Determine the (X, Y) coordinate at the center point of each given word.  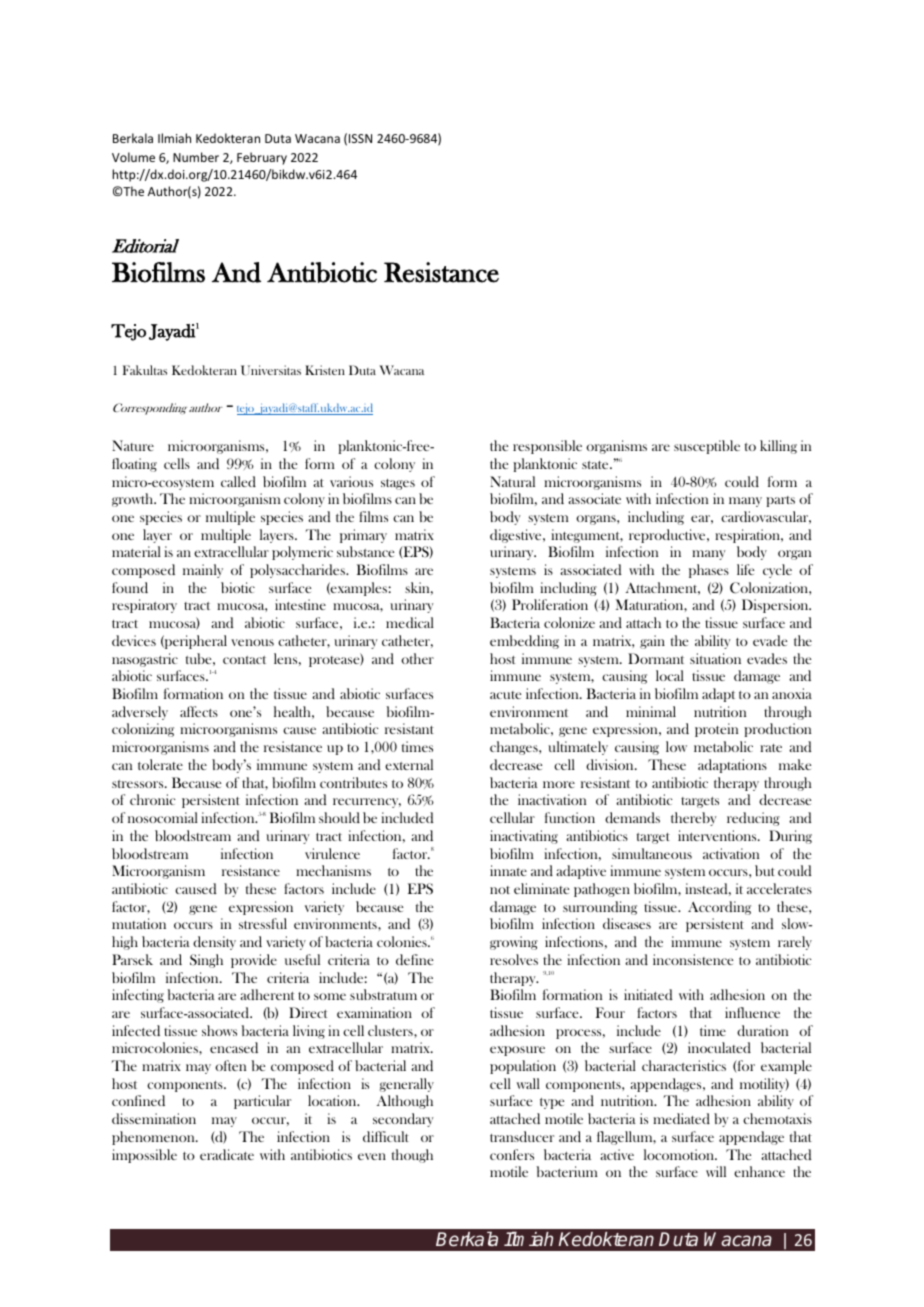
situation (715, 658)
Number (196, 157)
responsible (547, 447)
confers (512, 1154)
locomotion (680, 1154)
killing (778, 447)
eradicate (227, 1154)
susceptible (707, 447)
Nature (133, 445)
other (417, 658)
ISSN (360, 138)
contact (244, 660)
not (500, 890)
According (719, 908)
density (214, 943)
